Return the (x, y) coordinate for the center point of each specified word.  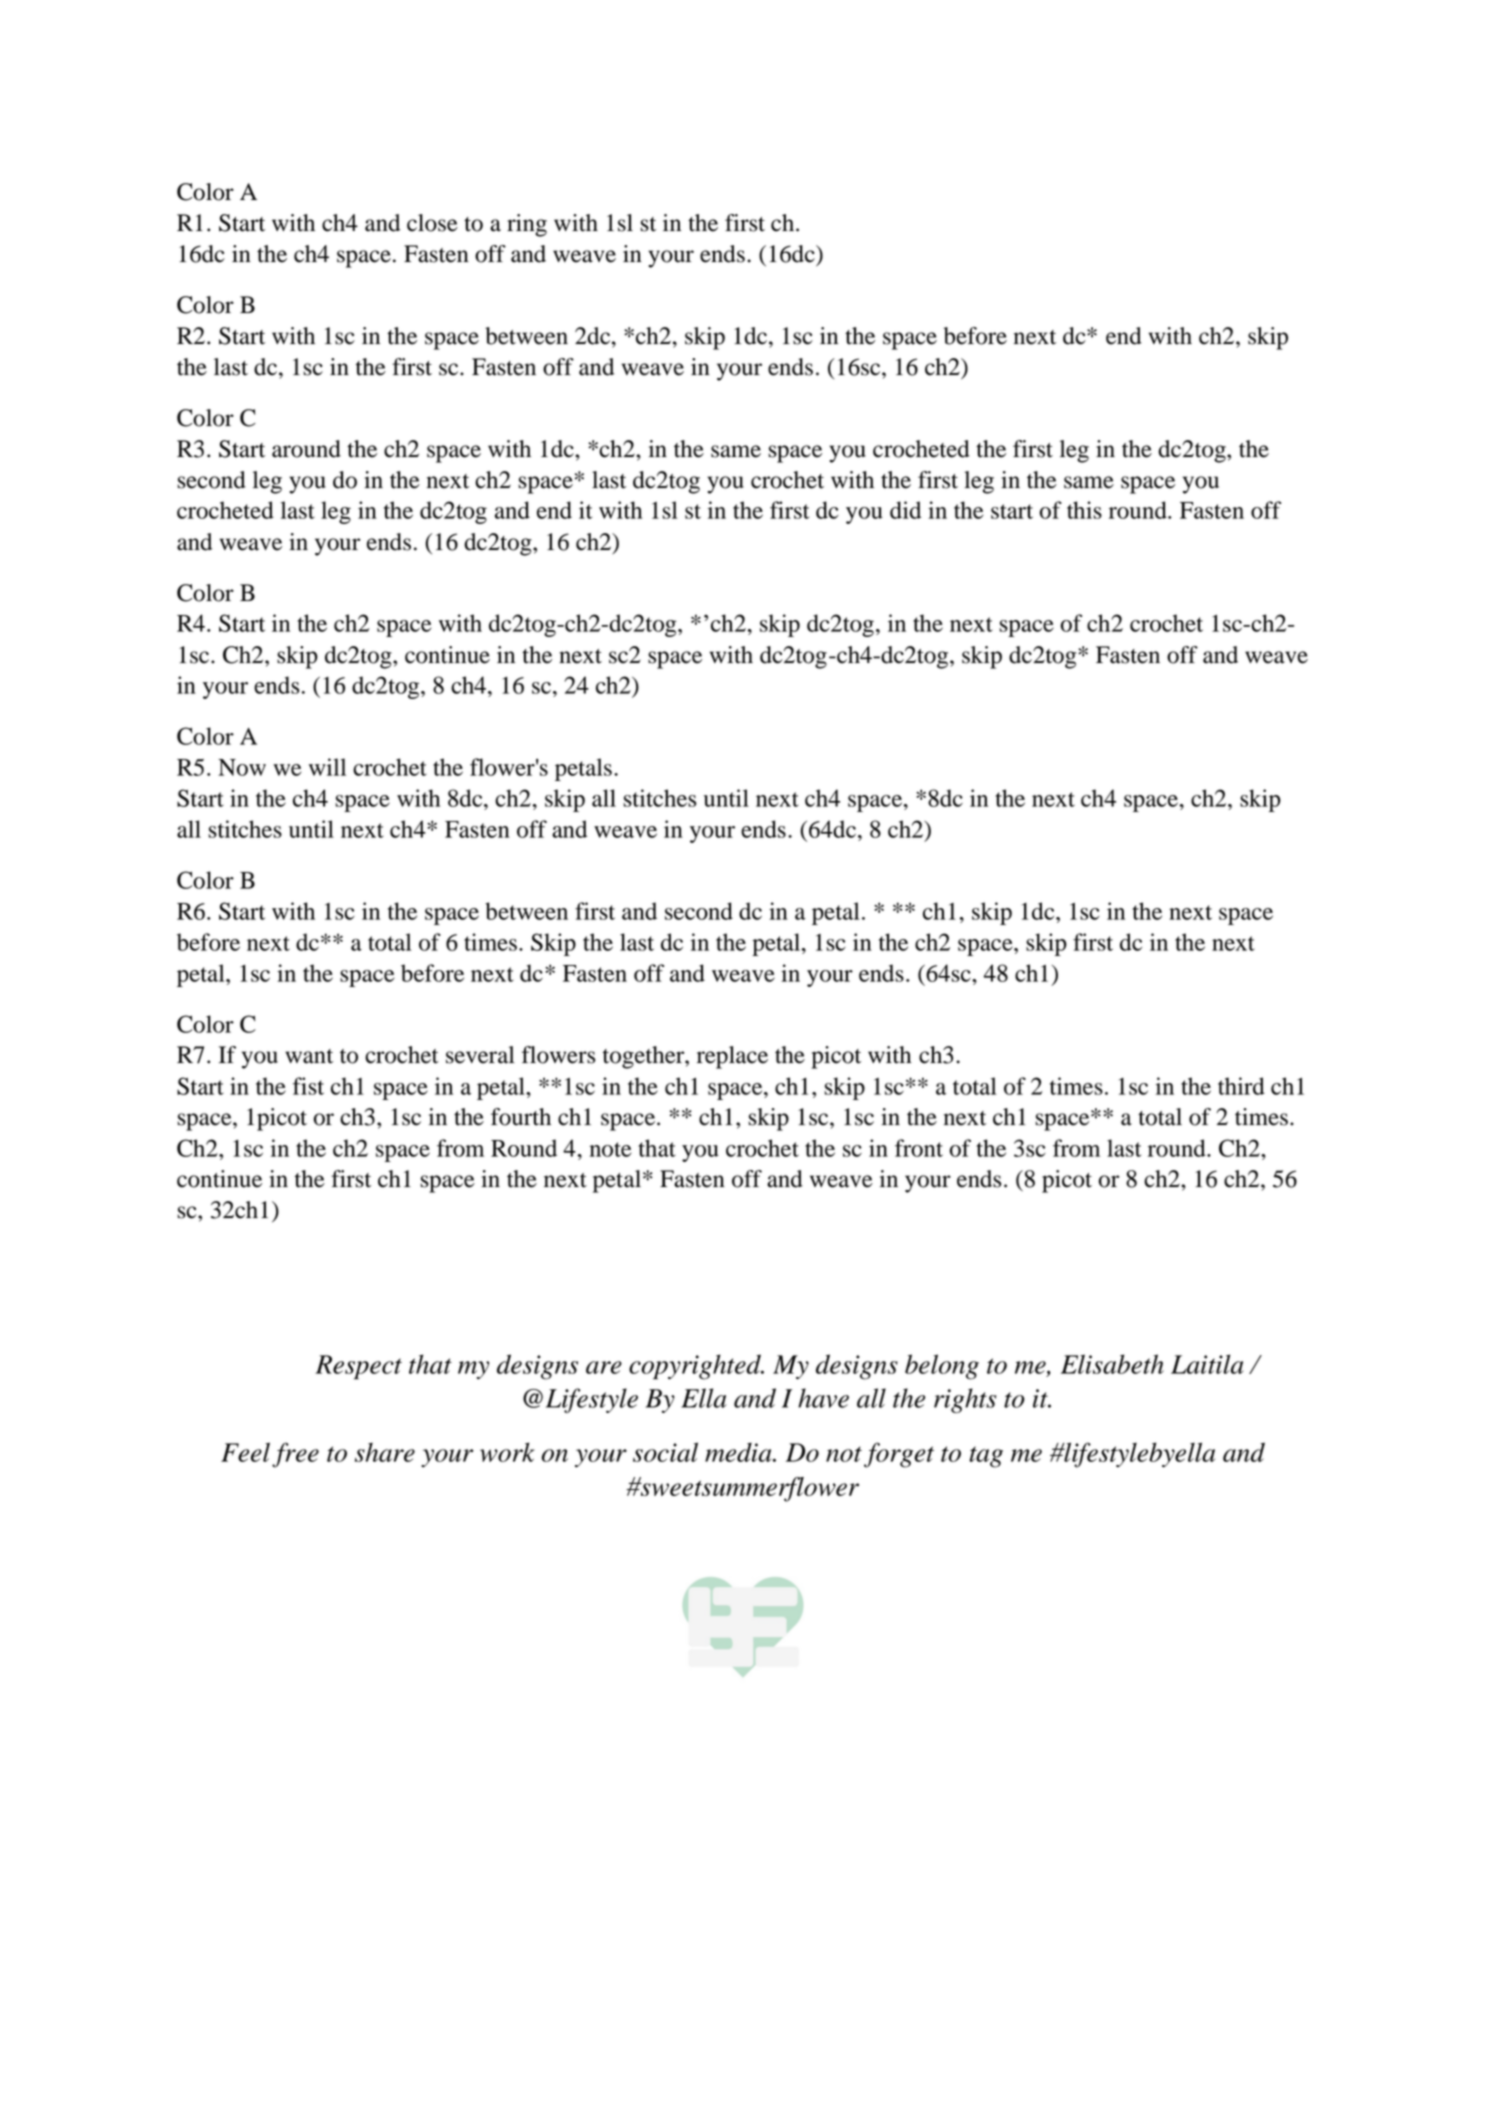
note (610, 1149)
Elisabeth (1112, 1364)
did (905, 510)
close (432, 223)
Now (242, 767)
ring (527, 225)
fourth (521, 1117)
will (327, 767)
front (919, 1148)
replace (732, 1057)
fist (308, 1086)
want (309, 1056)
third (1241, 1086)
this (1084, 510)
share (385, 1452)
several (480, 1055)
